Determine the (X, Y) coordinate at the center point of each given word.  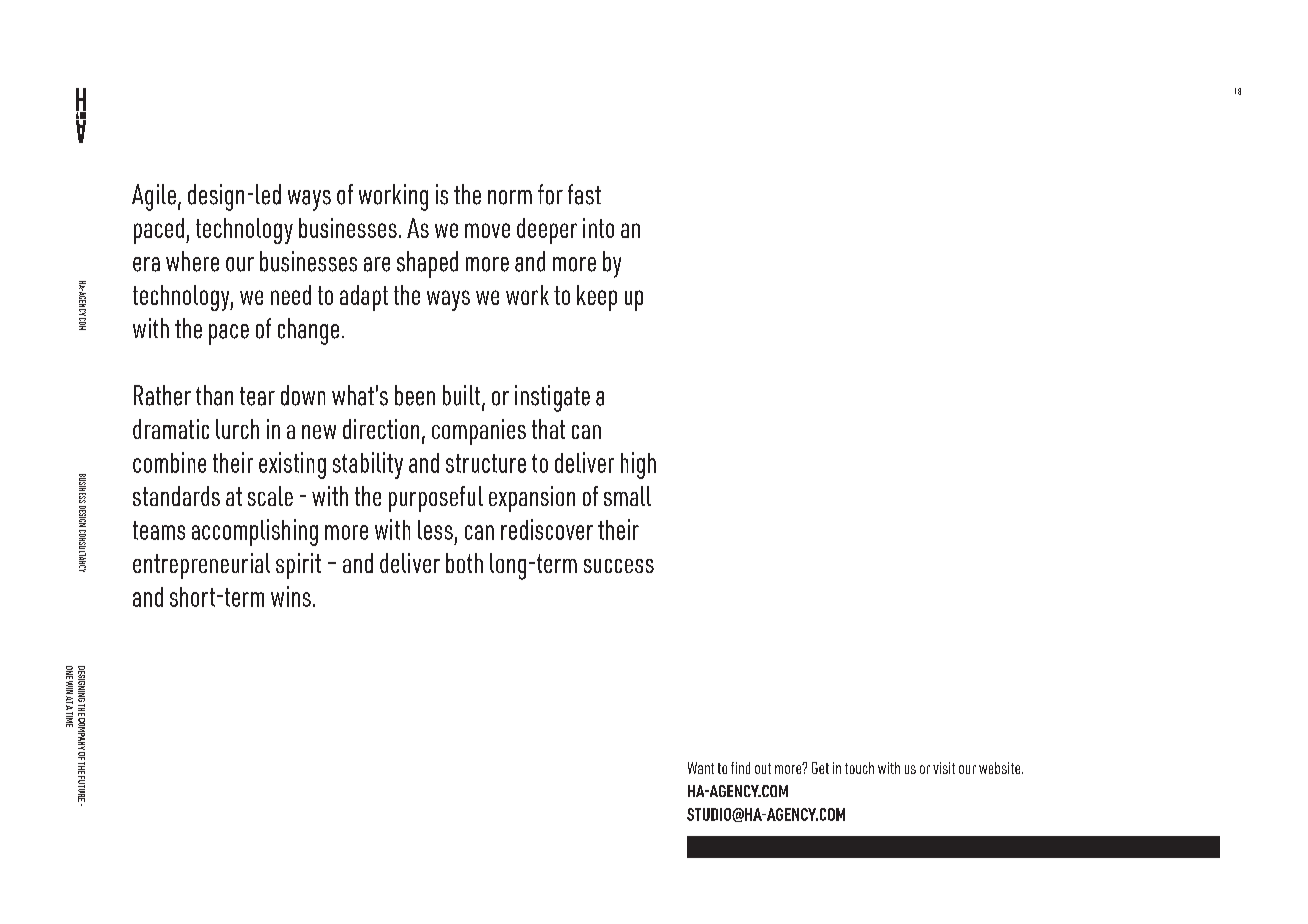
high (638, 465)
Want (701, 768)
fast (584, 194)
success (619, 566)
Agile (154, 197)
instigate (552, 398)
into (598, 228)
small (627, 496)
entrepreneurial (201, 566)
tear (257, 396)
